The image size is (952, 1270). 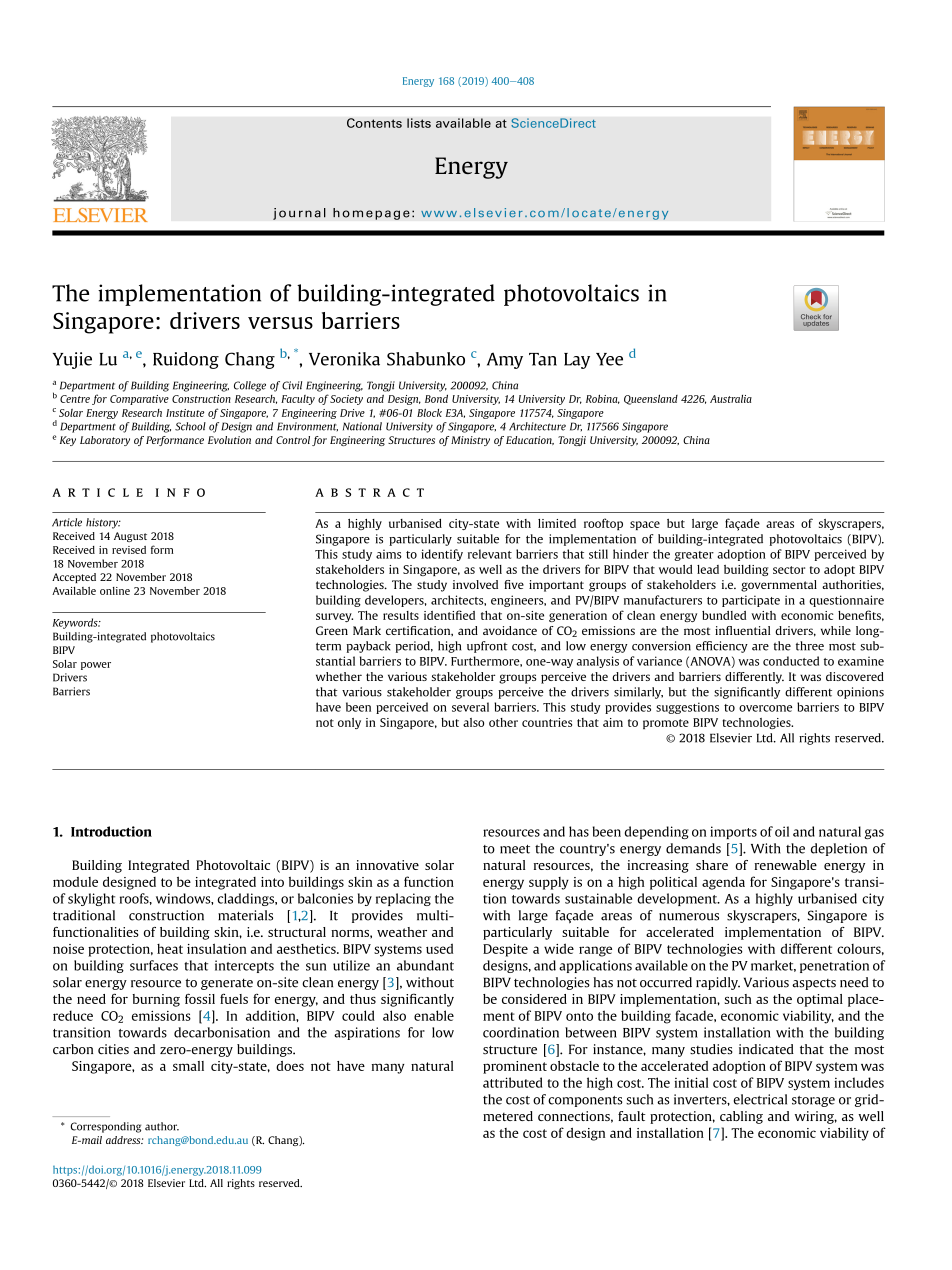 I want to click on upfront, so click(x=487, y=647).
